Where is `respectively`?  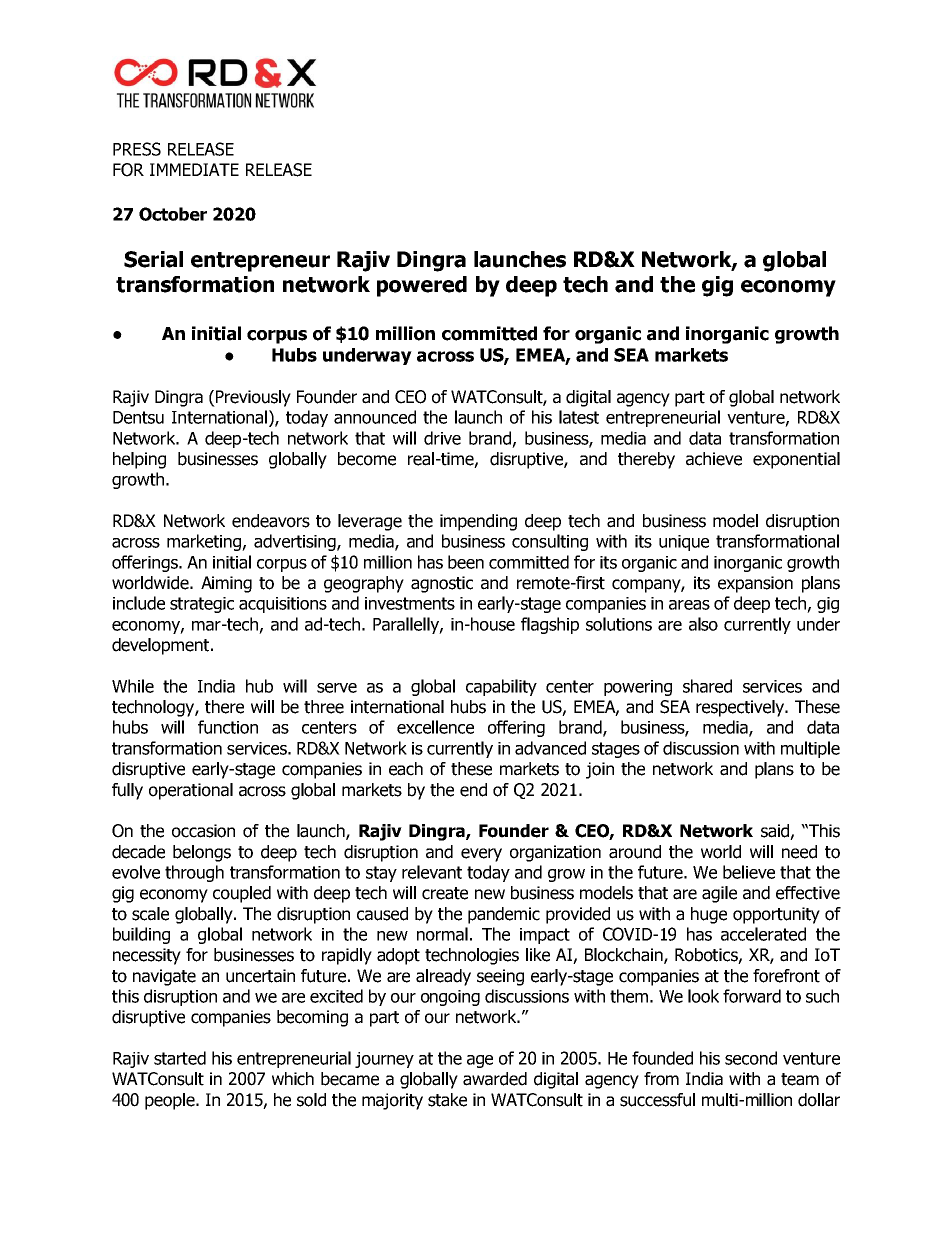
respectively is located at coordinates (741, 708).
